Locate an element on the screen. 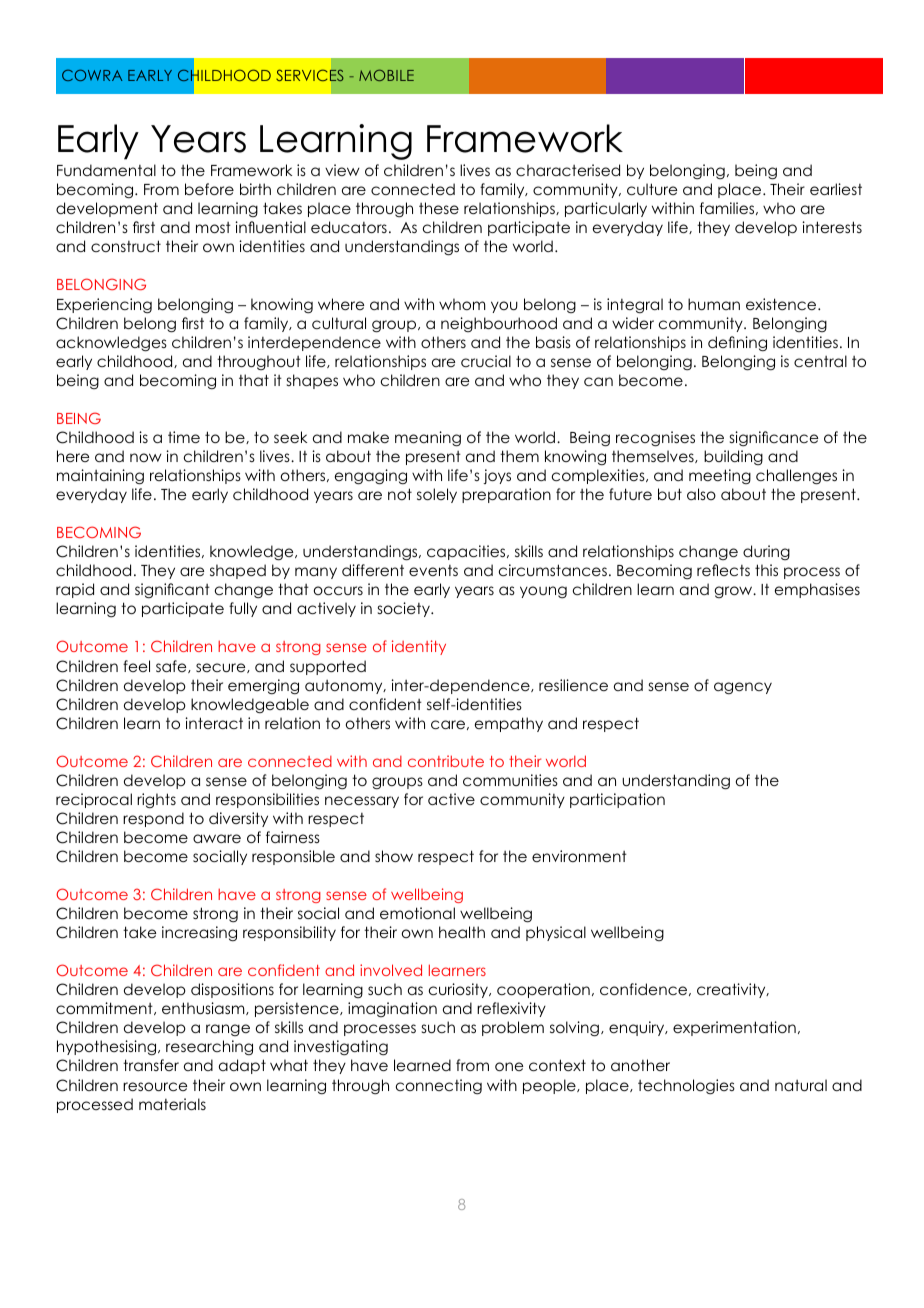 The height and width of the screenshot is (1308, 924). earliest is located at coordinates (836, 189).
